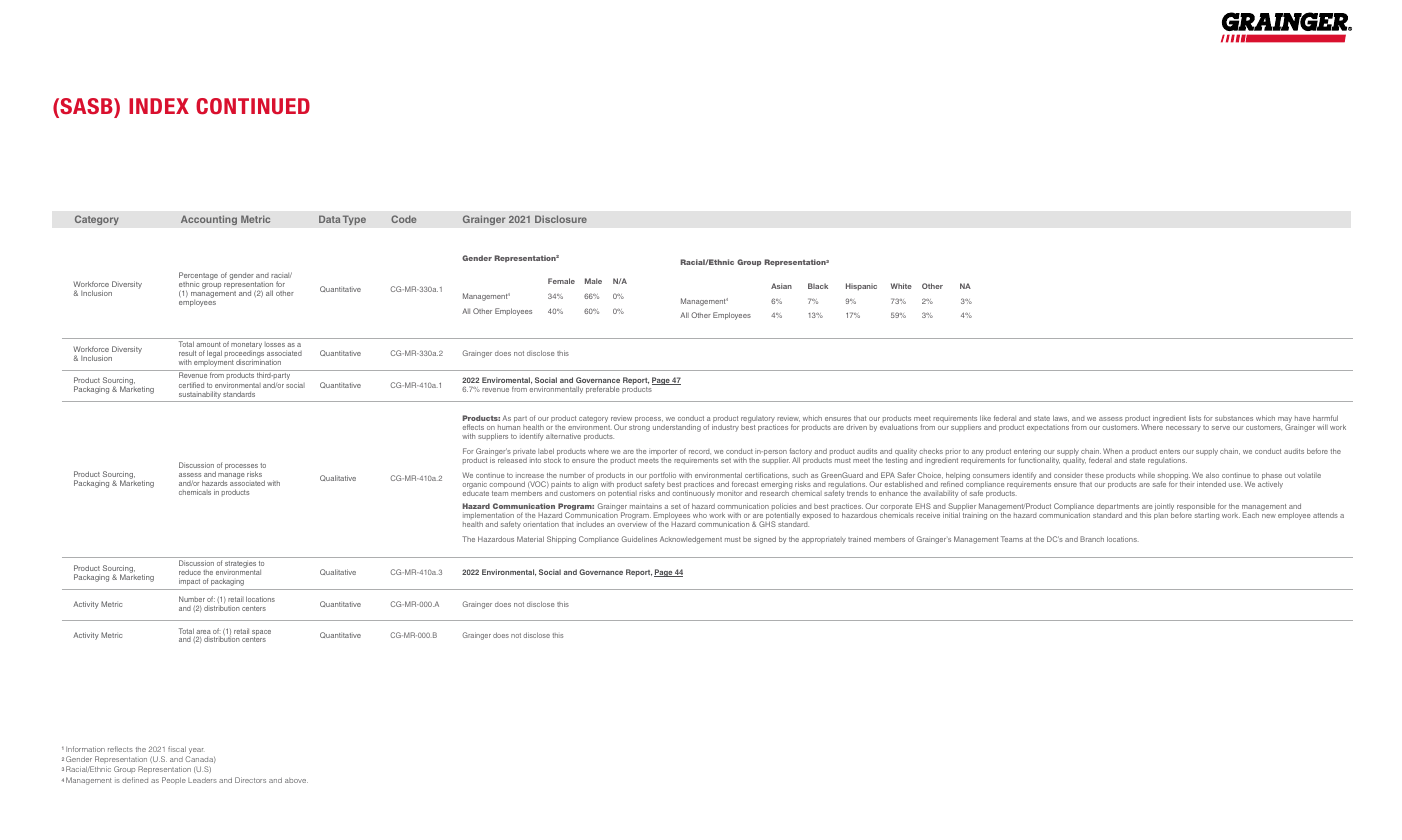  Describe the element at coordinates (189, 582) in the screenshot. I see `impact` at that location.
